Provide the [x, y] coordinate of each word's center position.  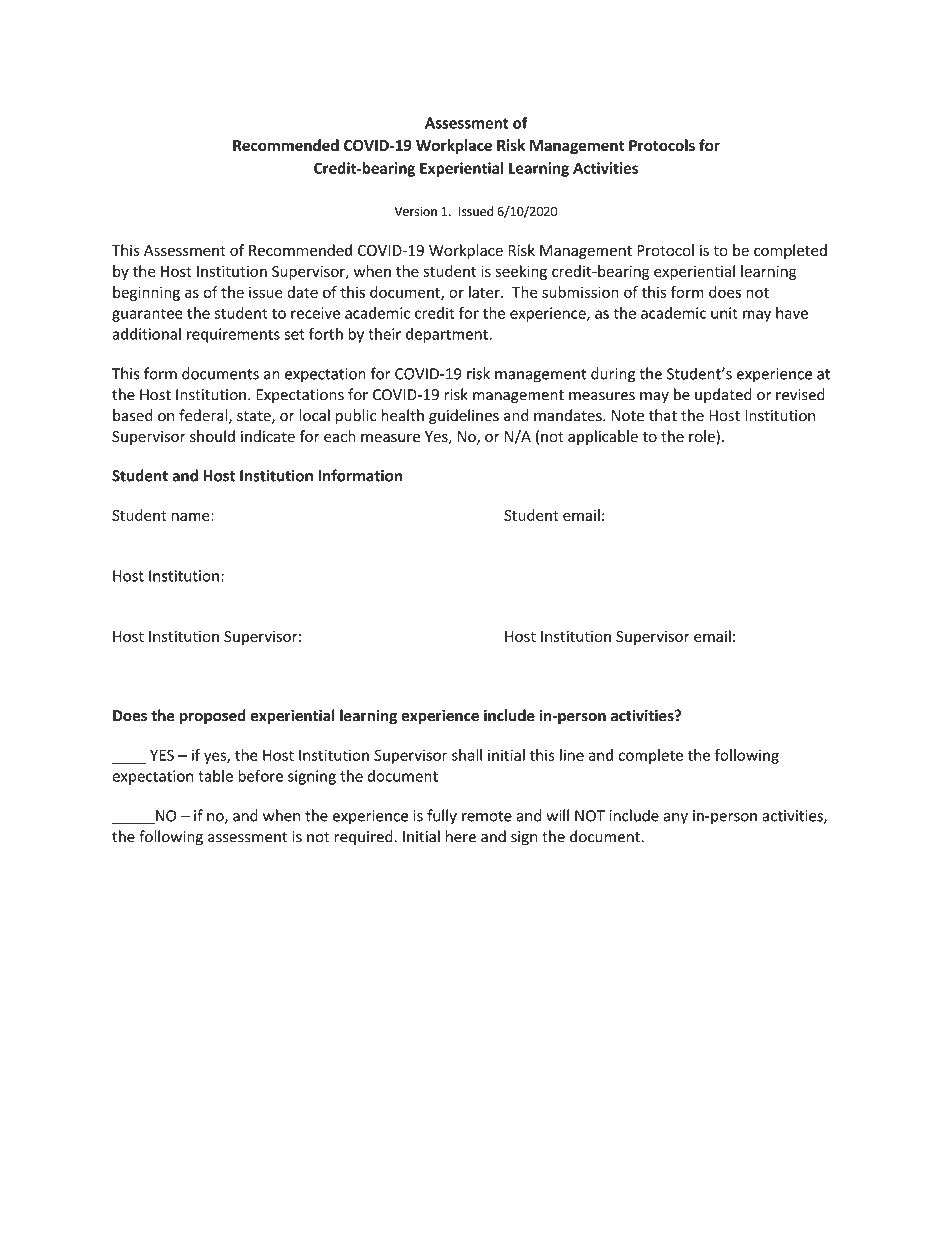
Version [415, 211]
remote [487, 816]
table [215, 776]
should [212, 436]
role [703, 437]
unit [724, 313]
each [340, 436]
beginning [146, 293]
